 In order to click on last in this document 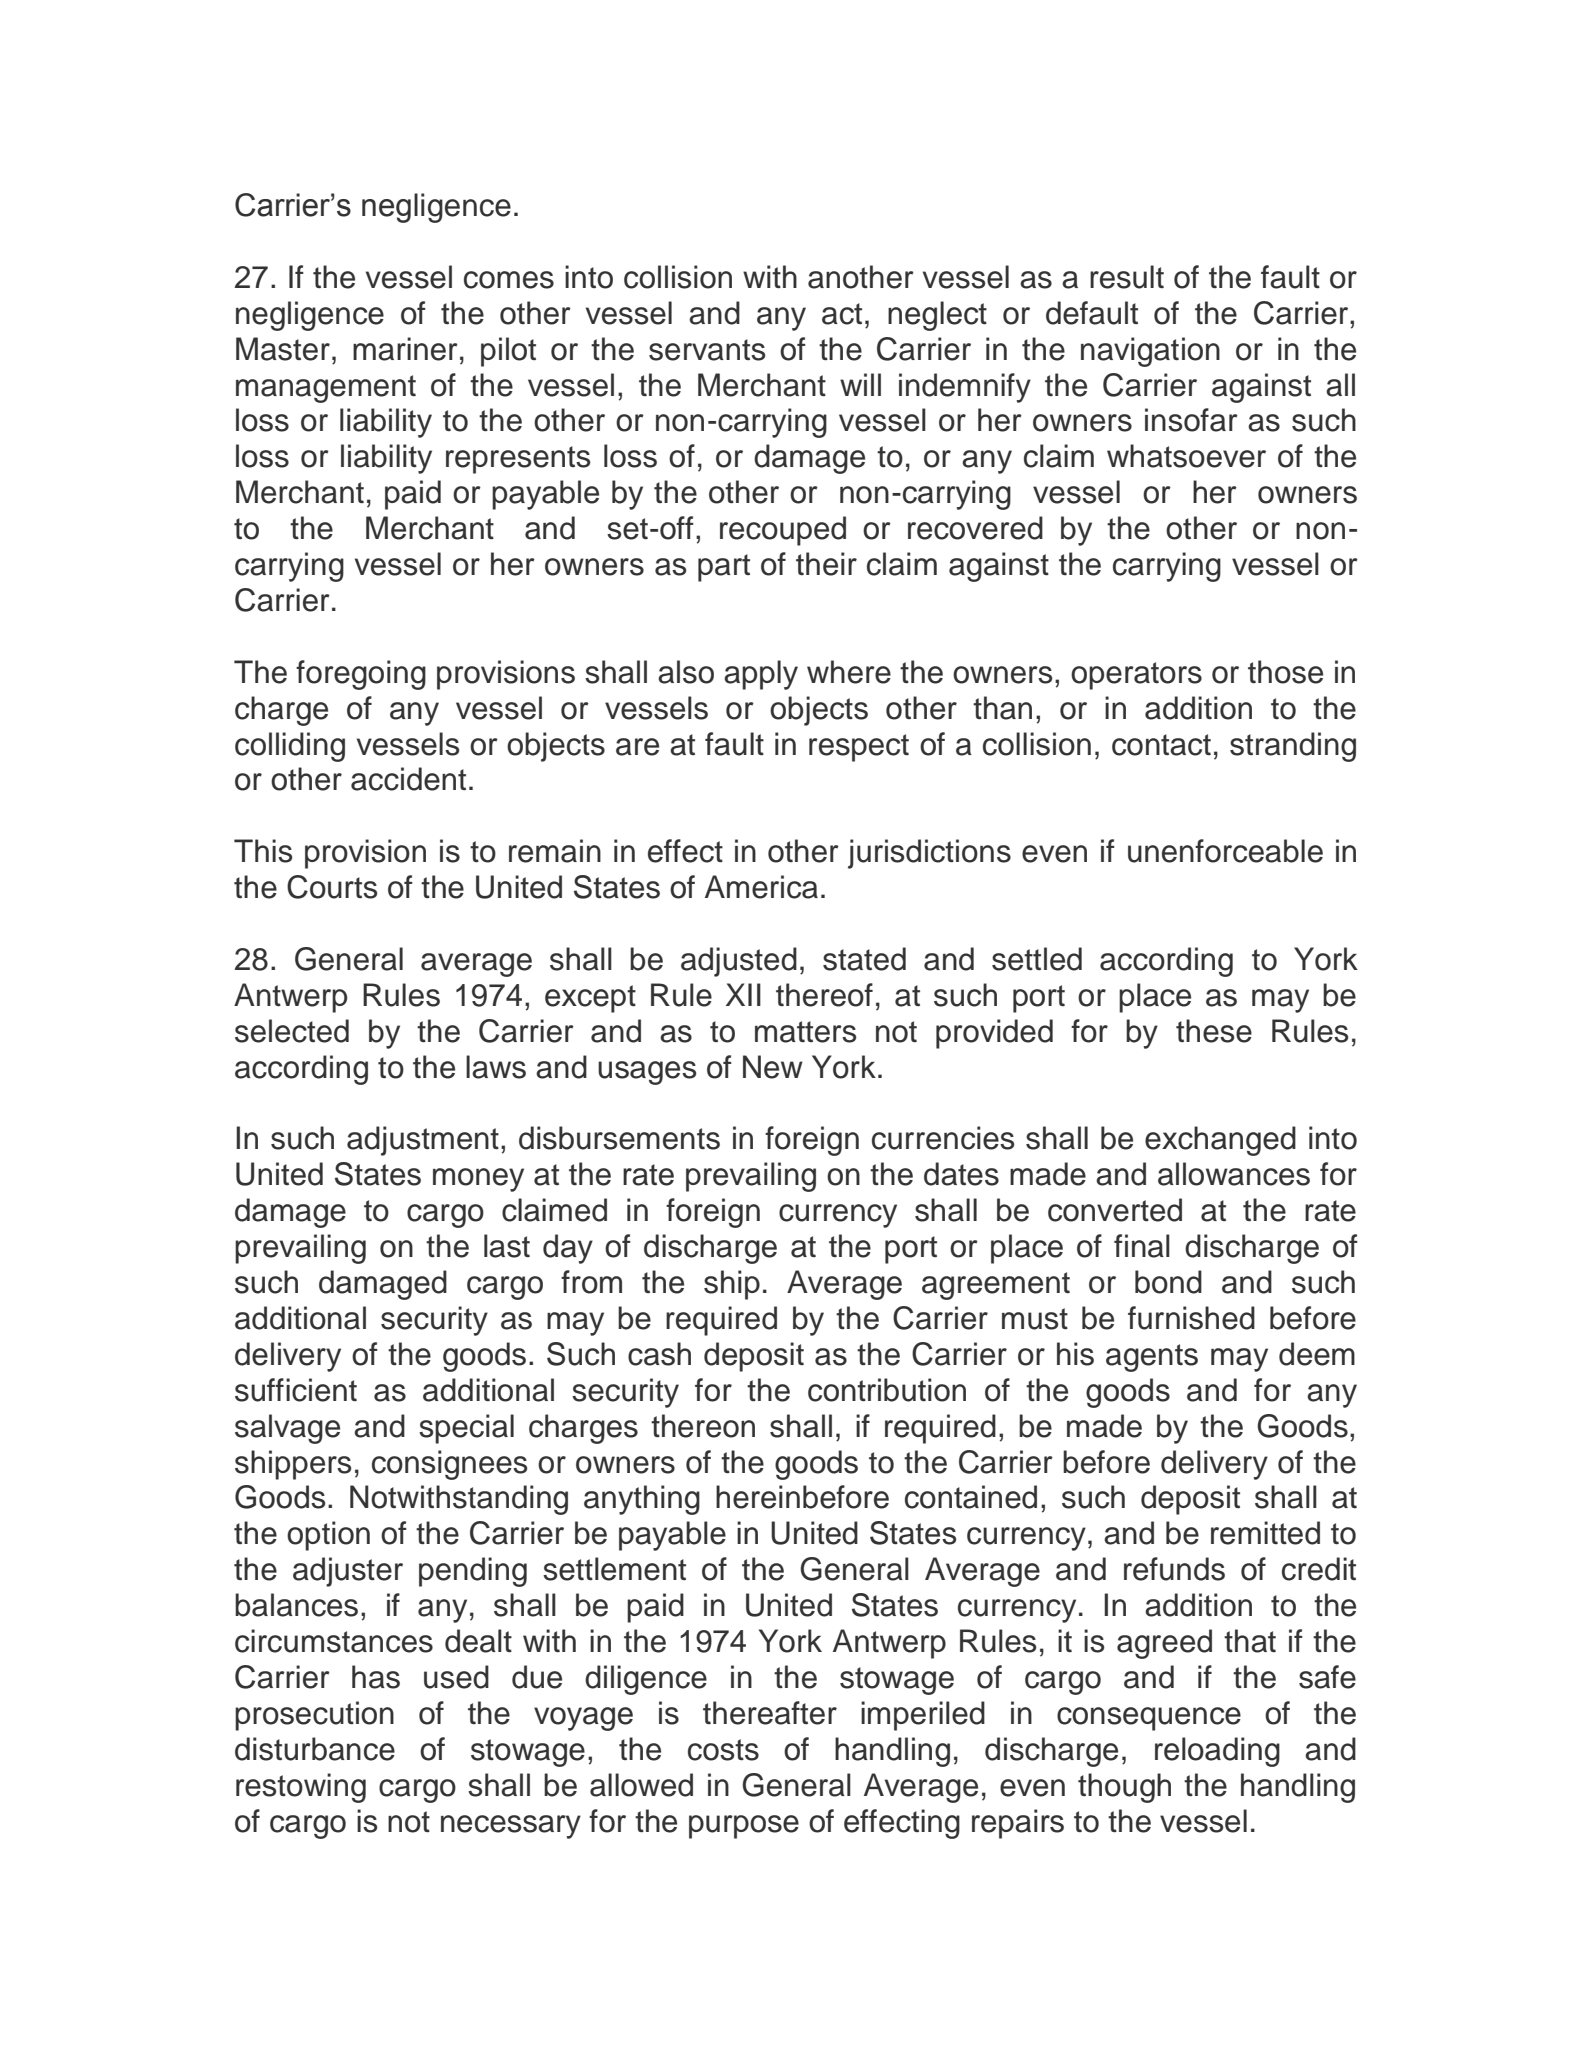, I will do `click(507, 1246)`.
